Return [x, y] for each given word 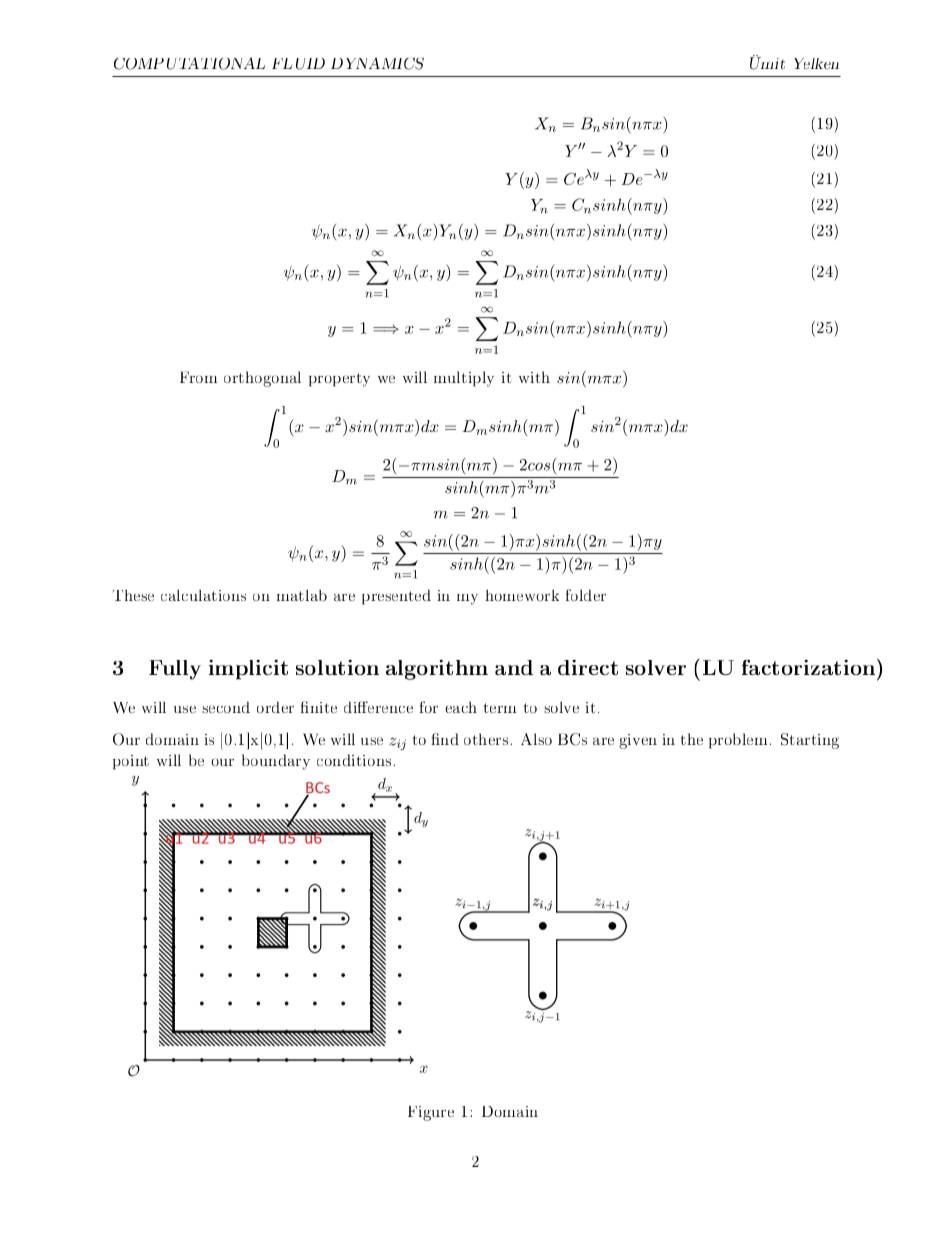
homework [522, 595]
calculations [203, 595]
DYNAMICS [377, 63]
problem [738, 741]
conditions [355, 760]
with [534, 377]
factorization [810, 667]
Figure [431, 1113]
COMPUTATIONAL [189, 63]
